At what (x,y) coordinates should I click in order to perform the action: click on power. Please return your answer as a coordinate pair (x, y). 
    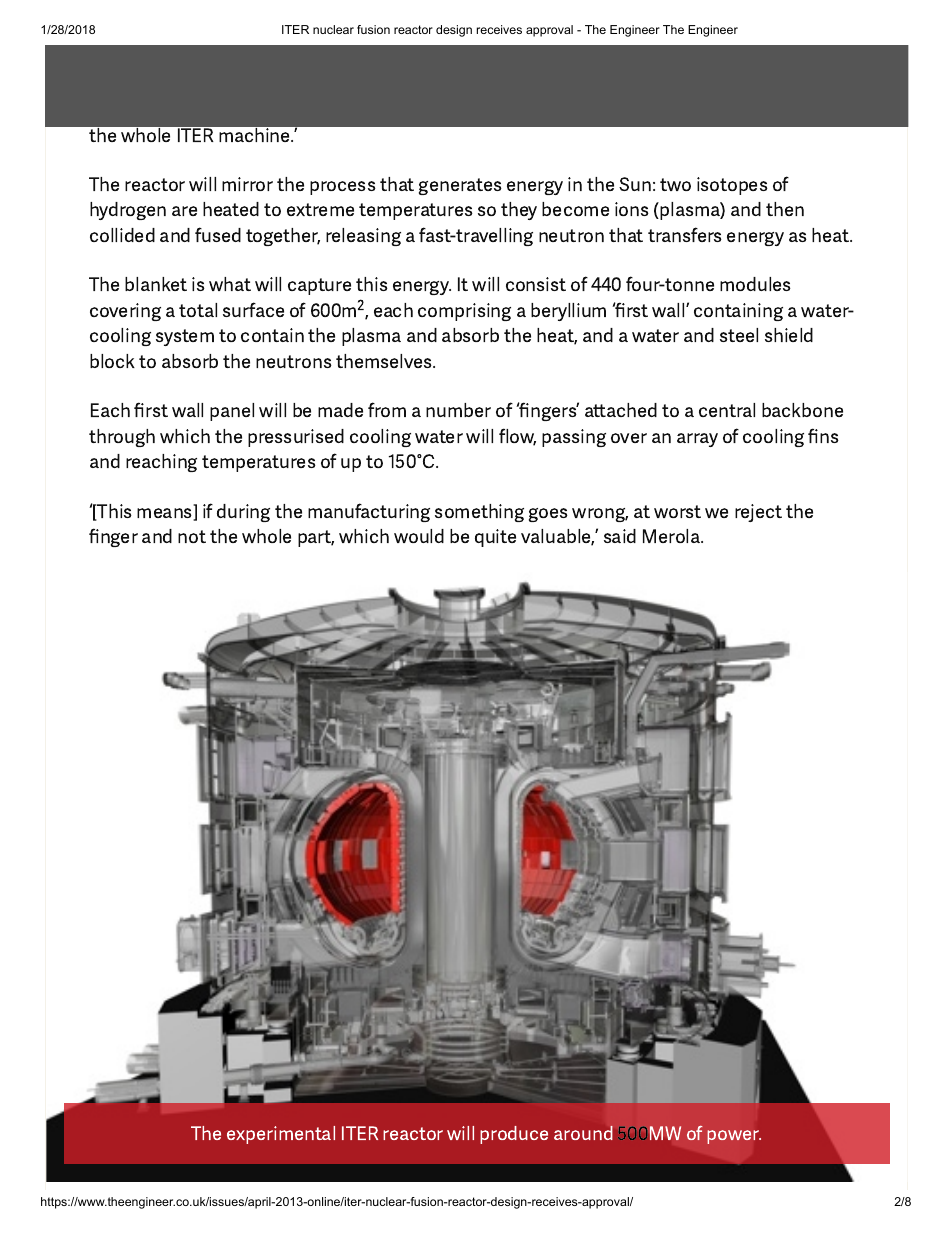
    Looking at the image, I should click on (734, 1137).
